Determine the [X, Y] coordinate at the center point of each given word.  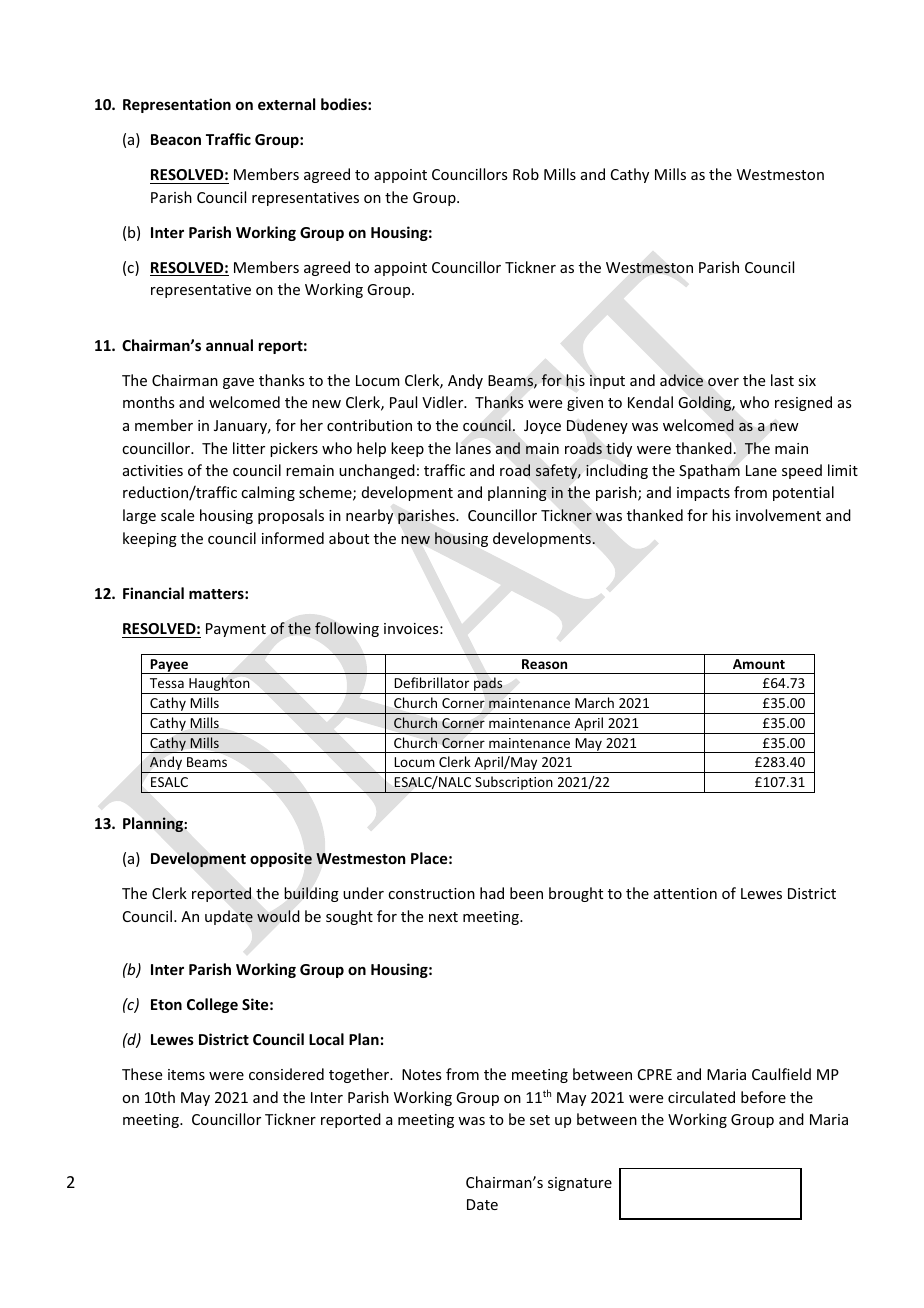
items [186, 1074]
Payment [236, 630]
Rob [526, 174]
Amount [759, 664]
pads [488, 685]
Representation [177, 105]
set [540, 1120]
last [782, 380]
